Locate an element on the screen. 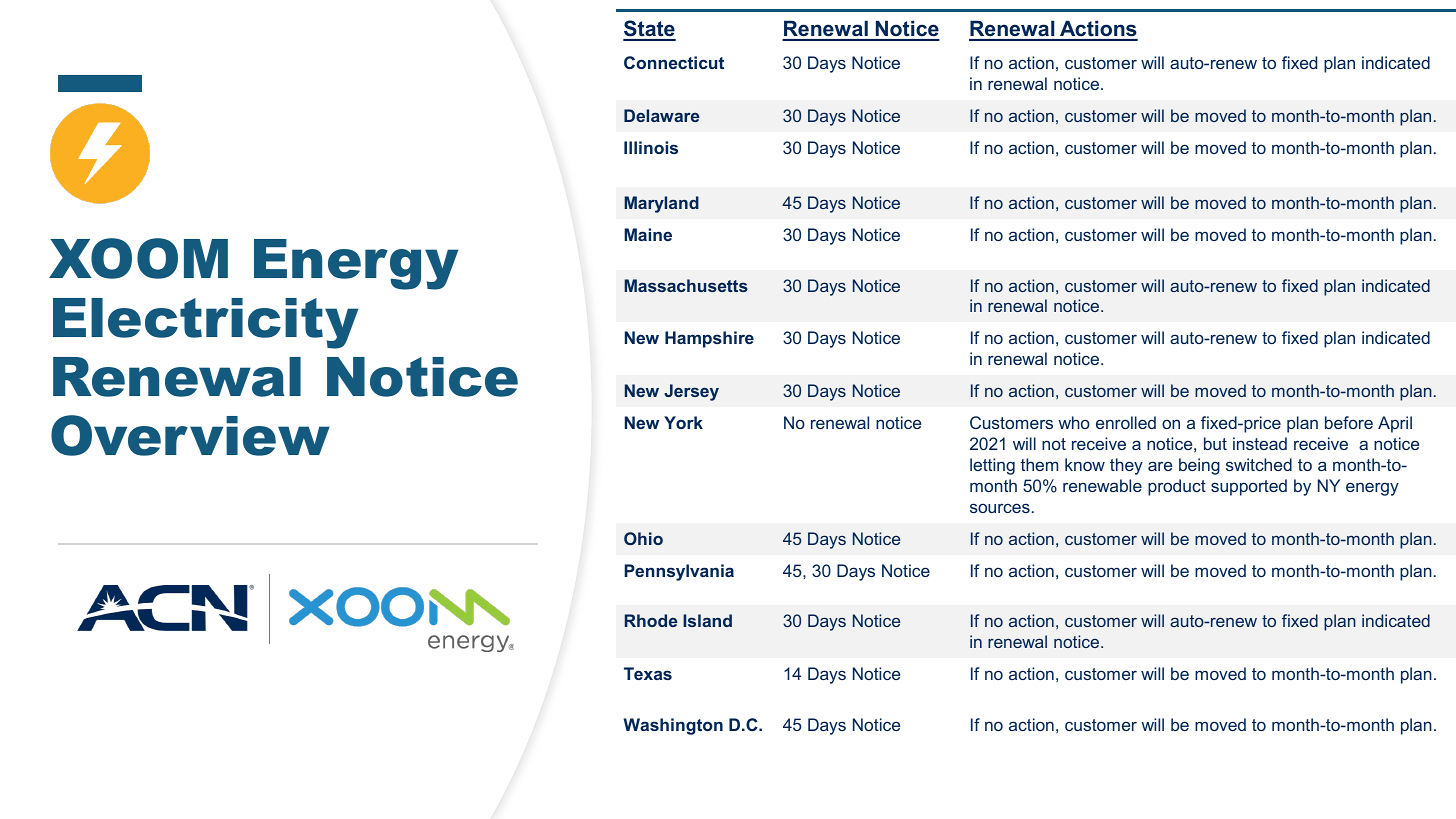  Maine is located at coordinates (648, 234).
